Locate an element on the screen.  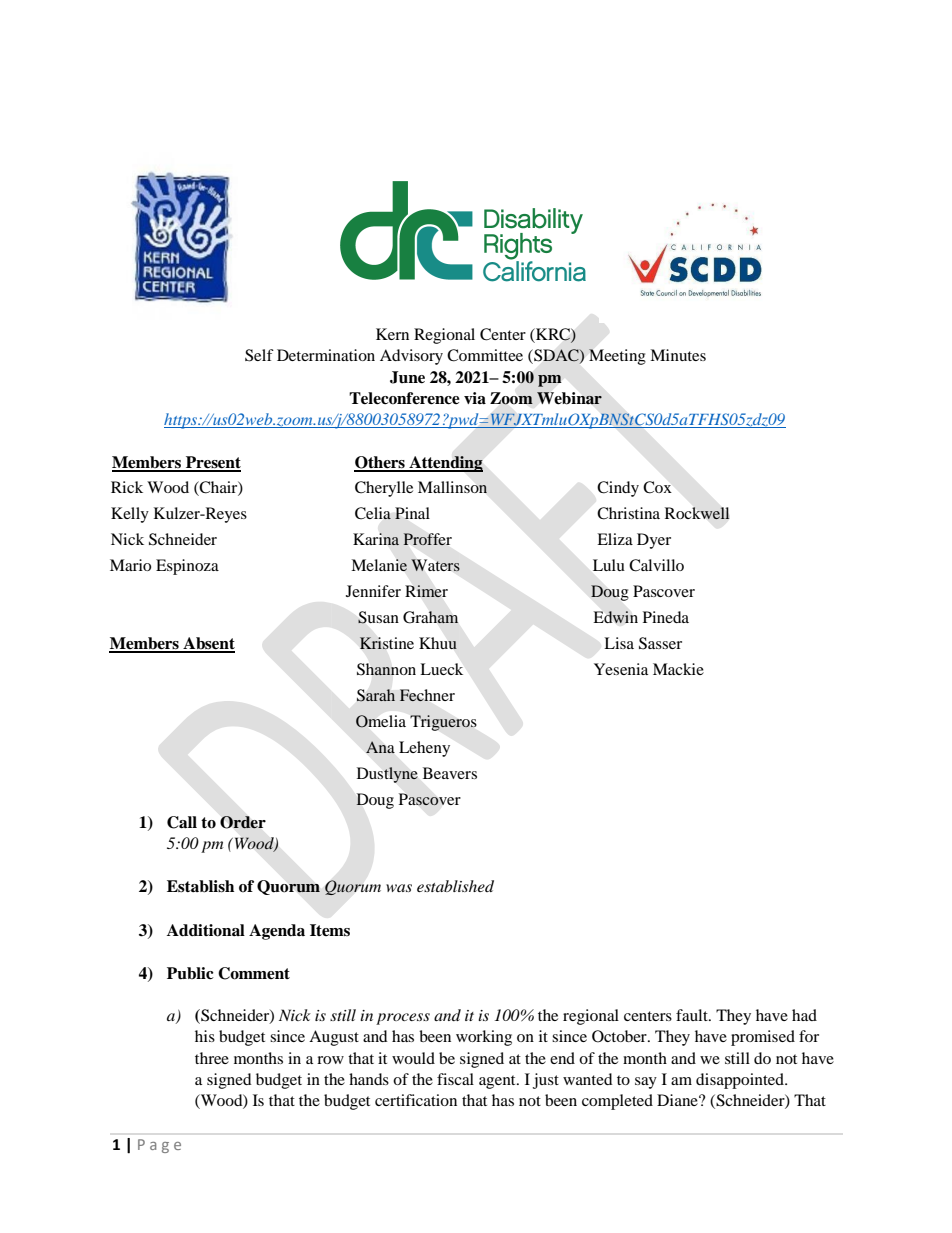
Graham is located at coordinates (430, 617).
